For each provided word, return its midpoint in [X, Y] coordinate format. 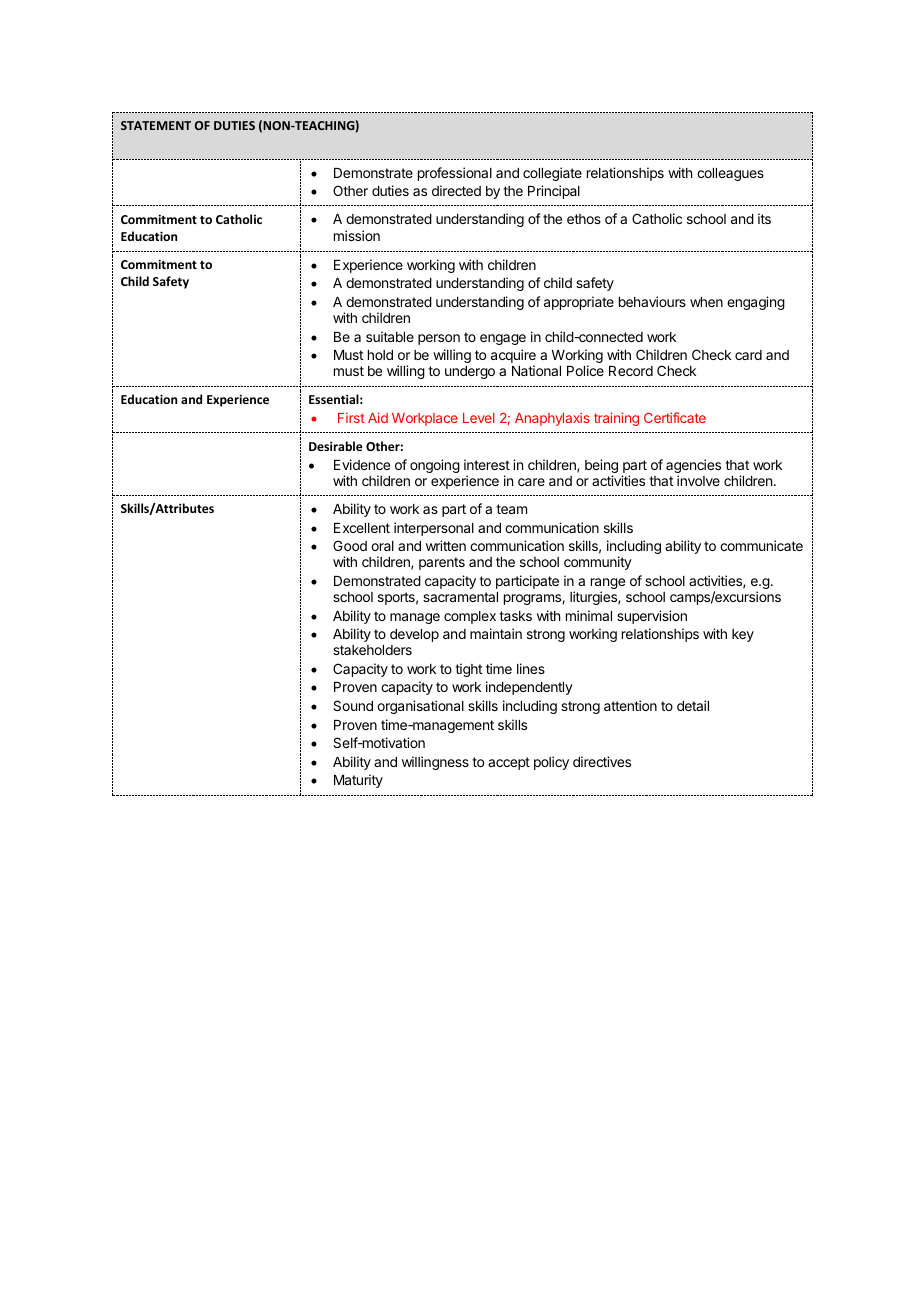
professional [455, 174]
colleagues [730, 174]
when [706, 302]
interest [487, 464]
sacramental [460, 597]
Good [350, 545]
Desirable [336, 446]
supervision [652, 617]
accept [509, 763]
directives [602, 761]
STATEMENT [156, 125]
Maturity [358, 781]
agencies [693, 467]
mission [357, 235]
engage [503, 339]
